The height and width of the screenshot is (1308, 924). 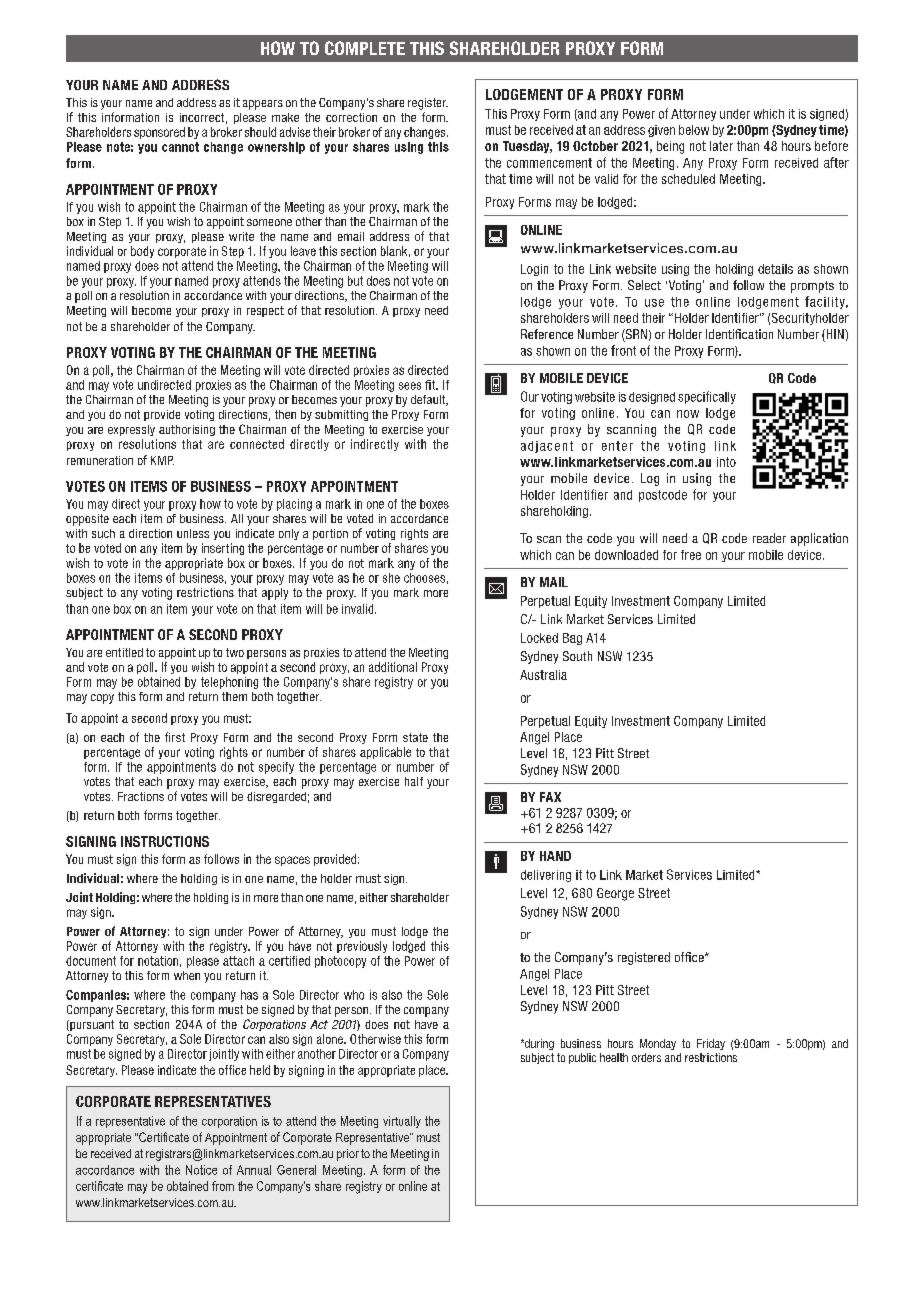 I want to click on COMPLETE, so click(x=365, y=48).
